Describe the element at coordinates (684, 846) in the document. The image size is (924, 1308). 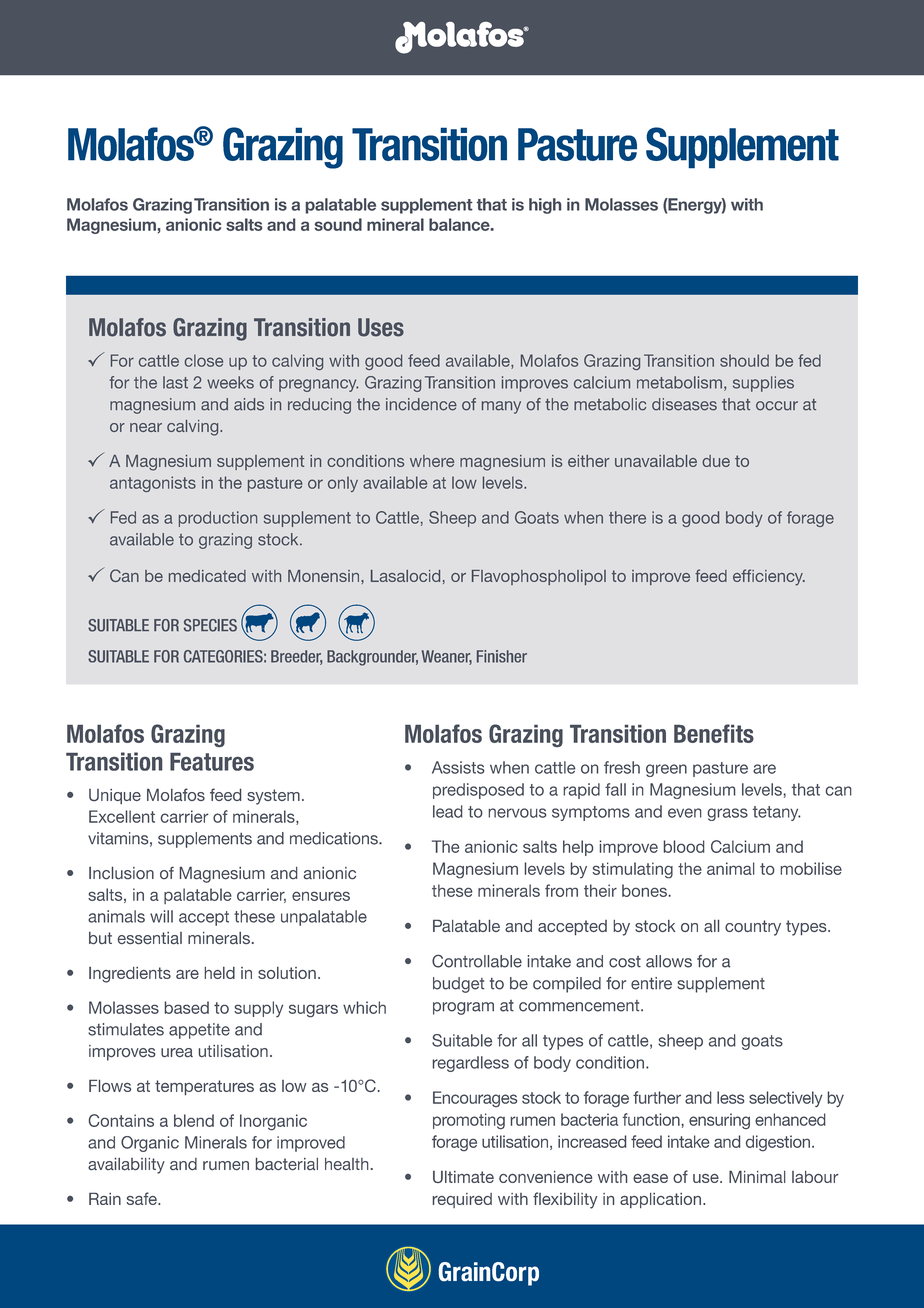
I see `blood` at that location.
